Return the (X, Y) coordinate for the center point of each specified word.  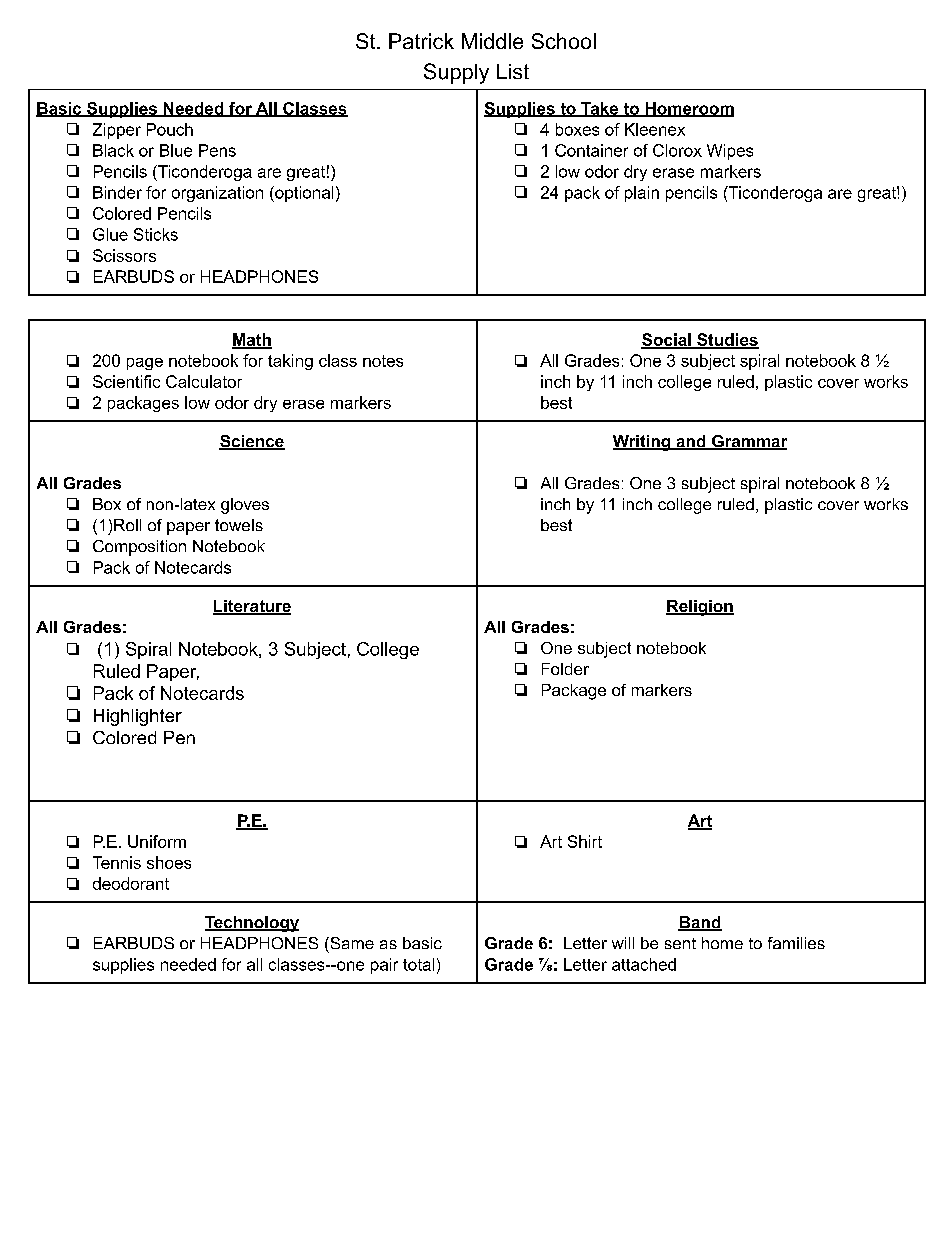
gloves (245, 506)
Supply (456, 73)
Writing (643, 443)
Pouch (170, 129)
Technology (252, 924)
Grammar (748, 442)
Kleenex (655, 129)
